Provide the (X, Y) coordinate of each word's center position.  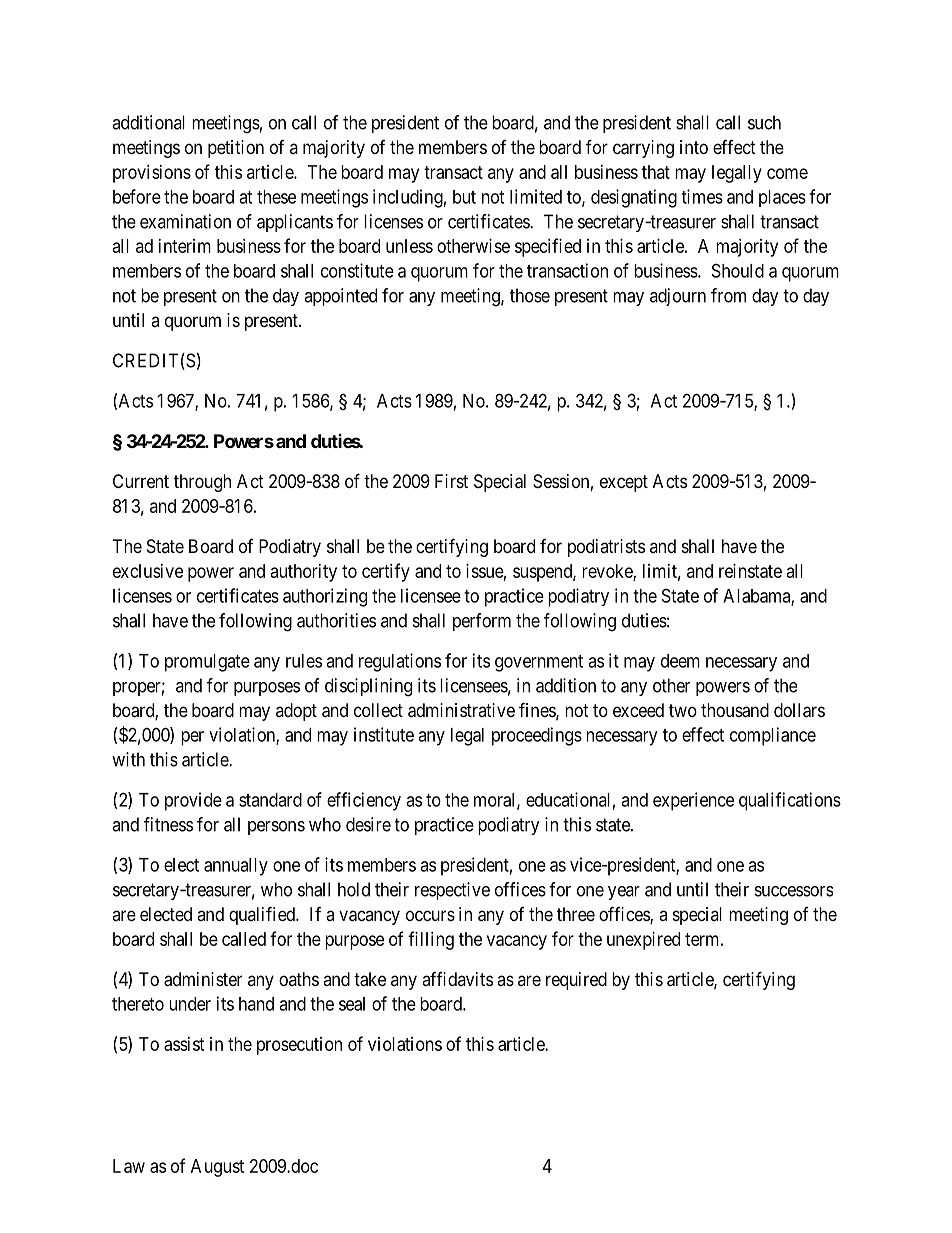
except (624, 483)
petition (236, 149)
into (694, 147)
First (451, 481)
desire (368, 824)
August (217, 1168)
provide (193, 801)
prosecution (299, 1046)
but (464, 197)
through (202, 483)
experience (693, 801)
